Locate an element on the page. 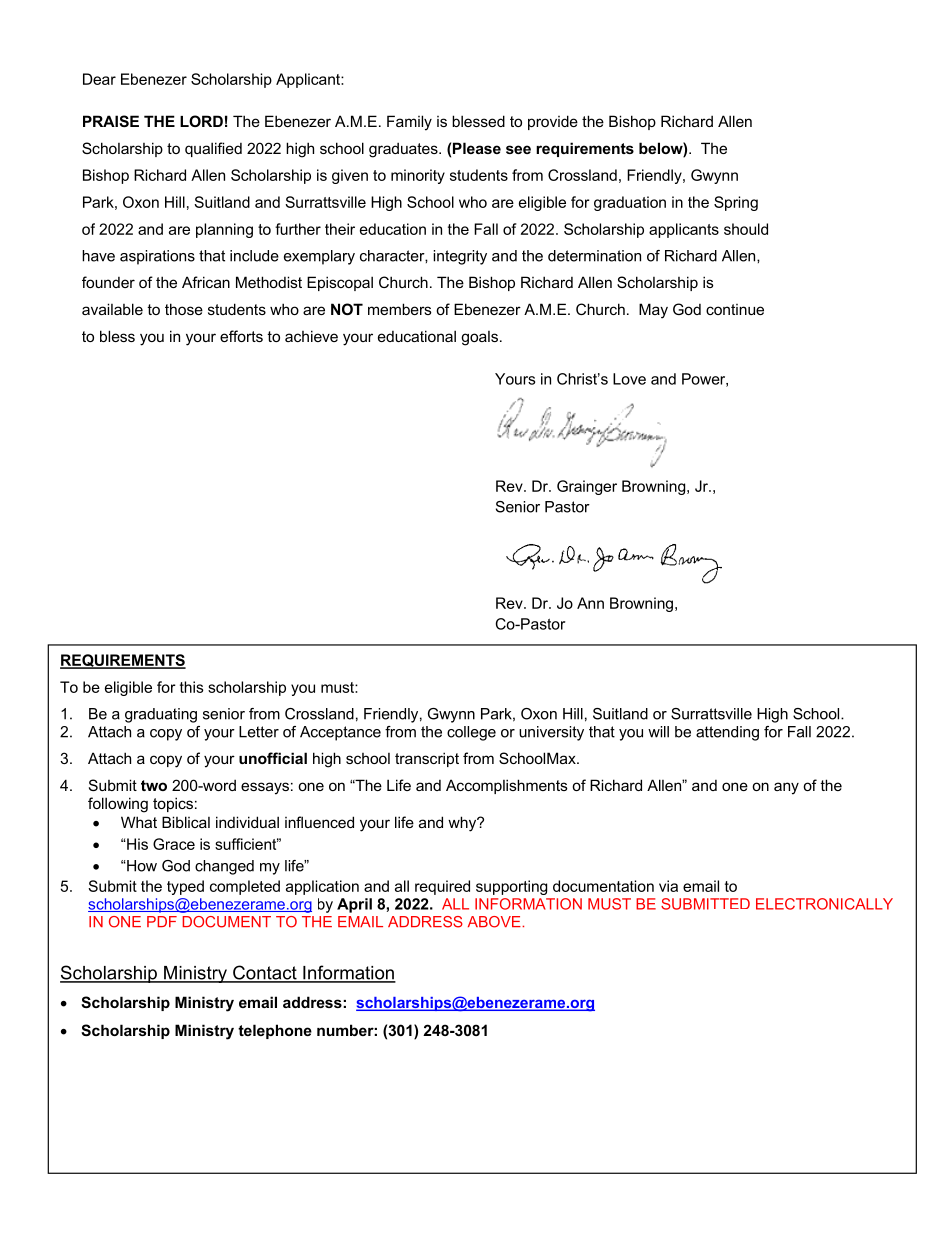 This page has width=952, height=1233. Contact is located at coordinates (265, 973).
